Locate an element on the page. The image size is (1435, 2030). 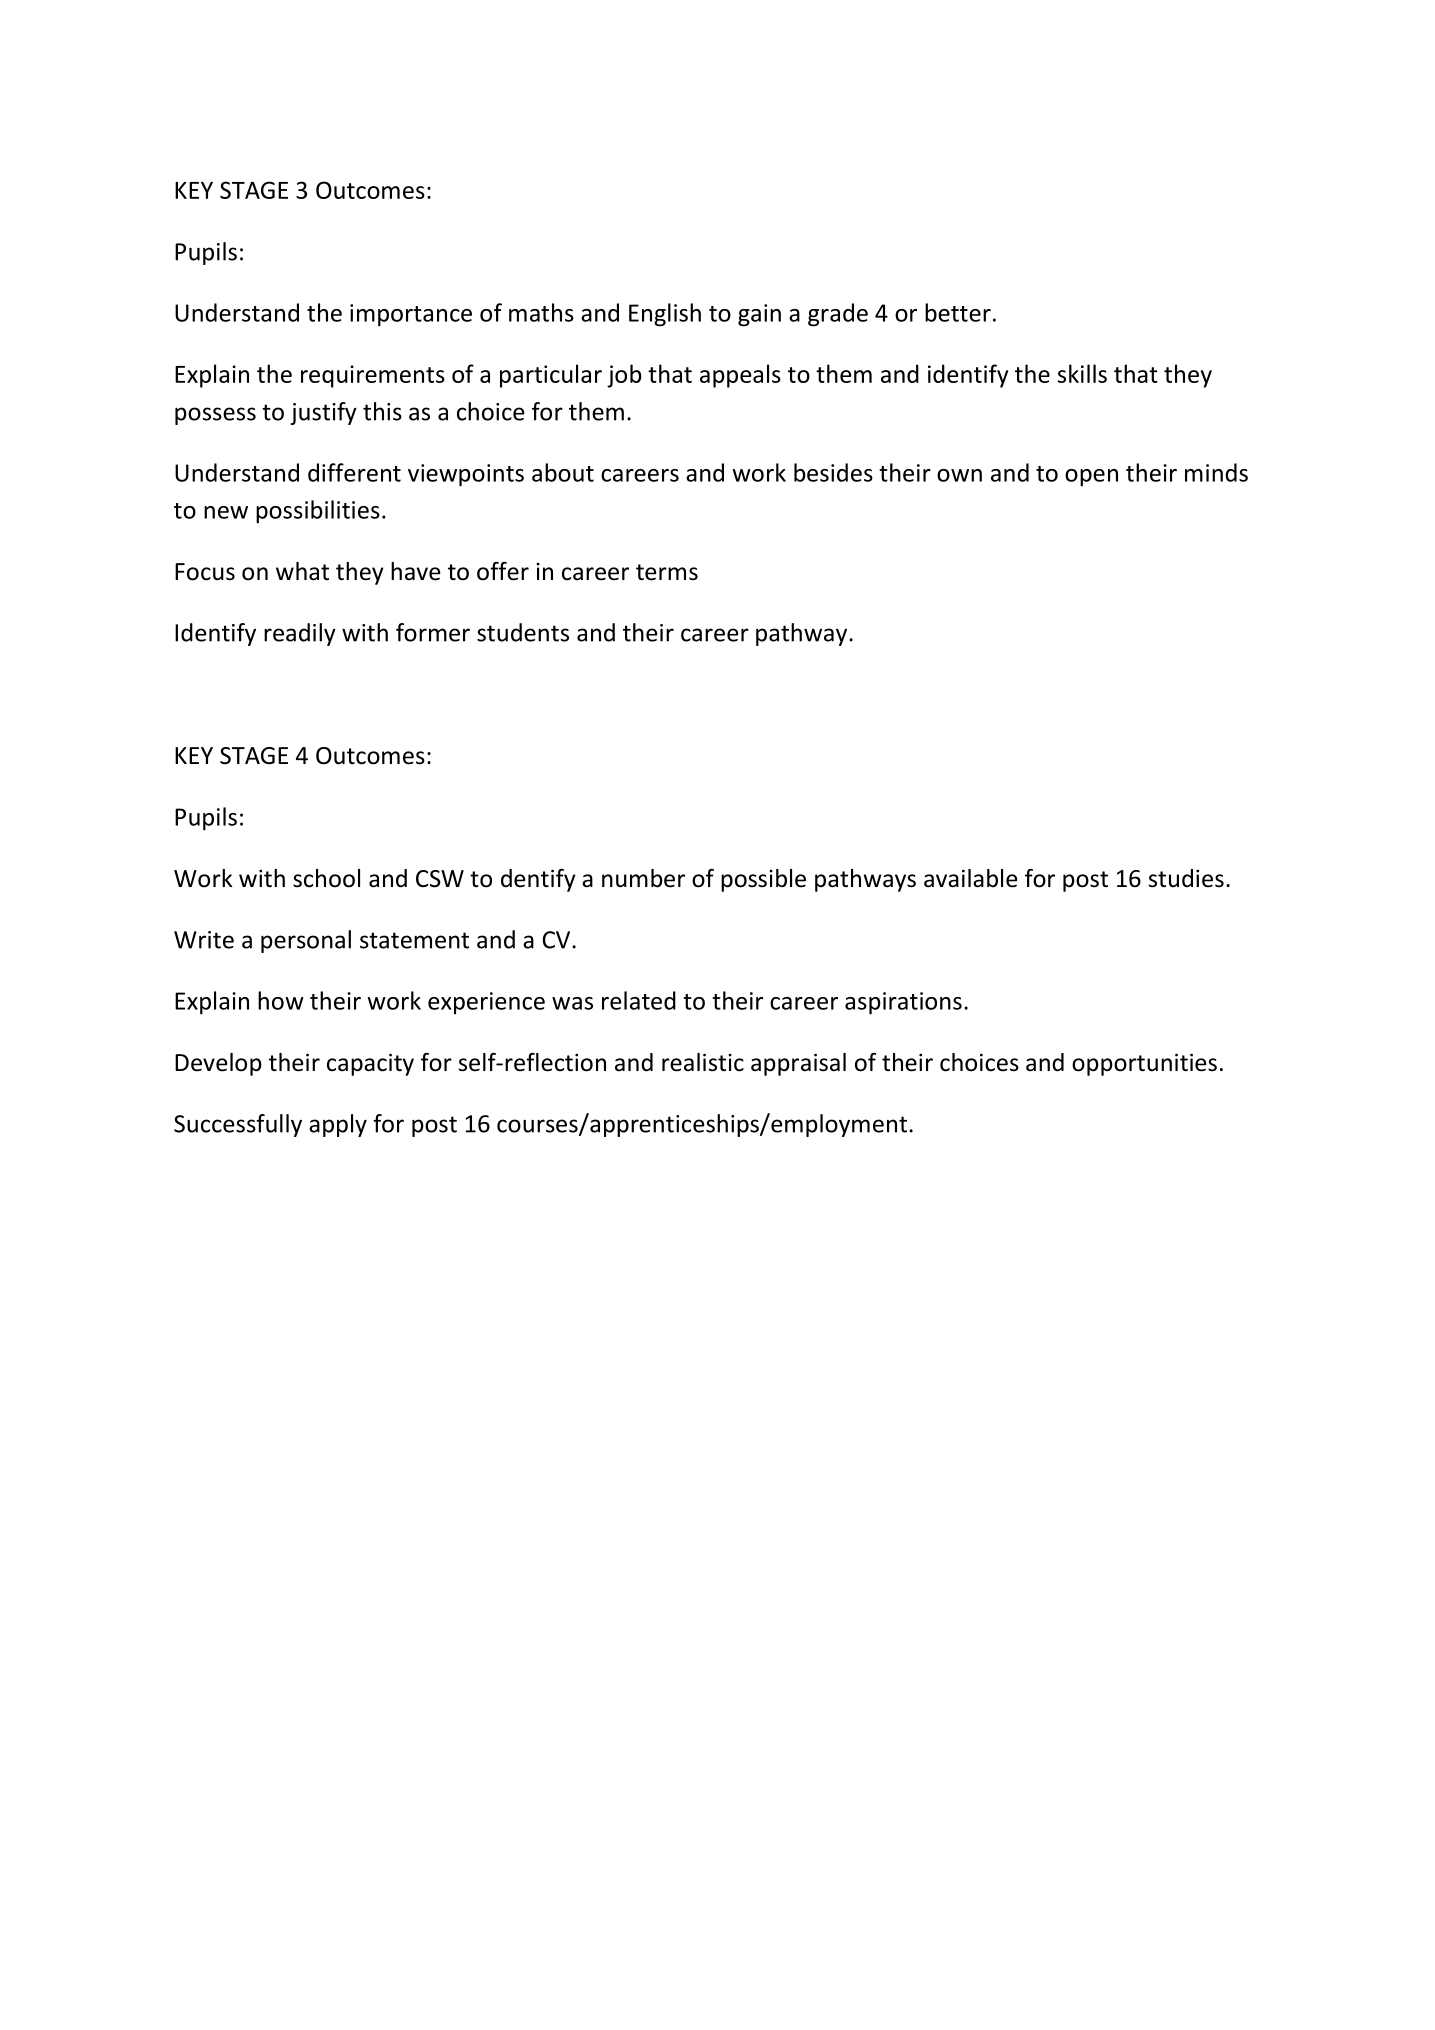
studies is located at coordinates (1186, 878).
